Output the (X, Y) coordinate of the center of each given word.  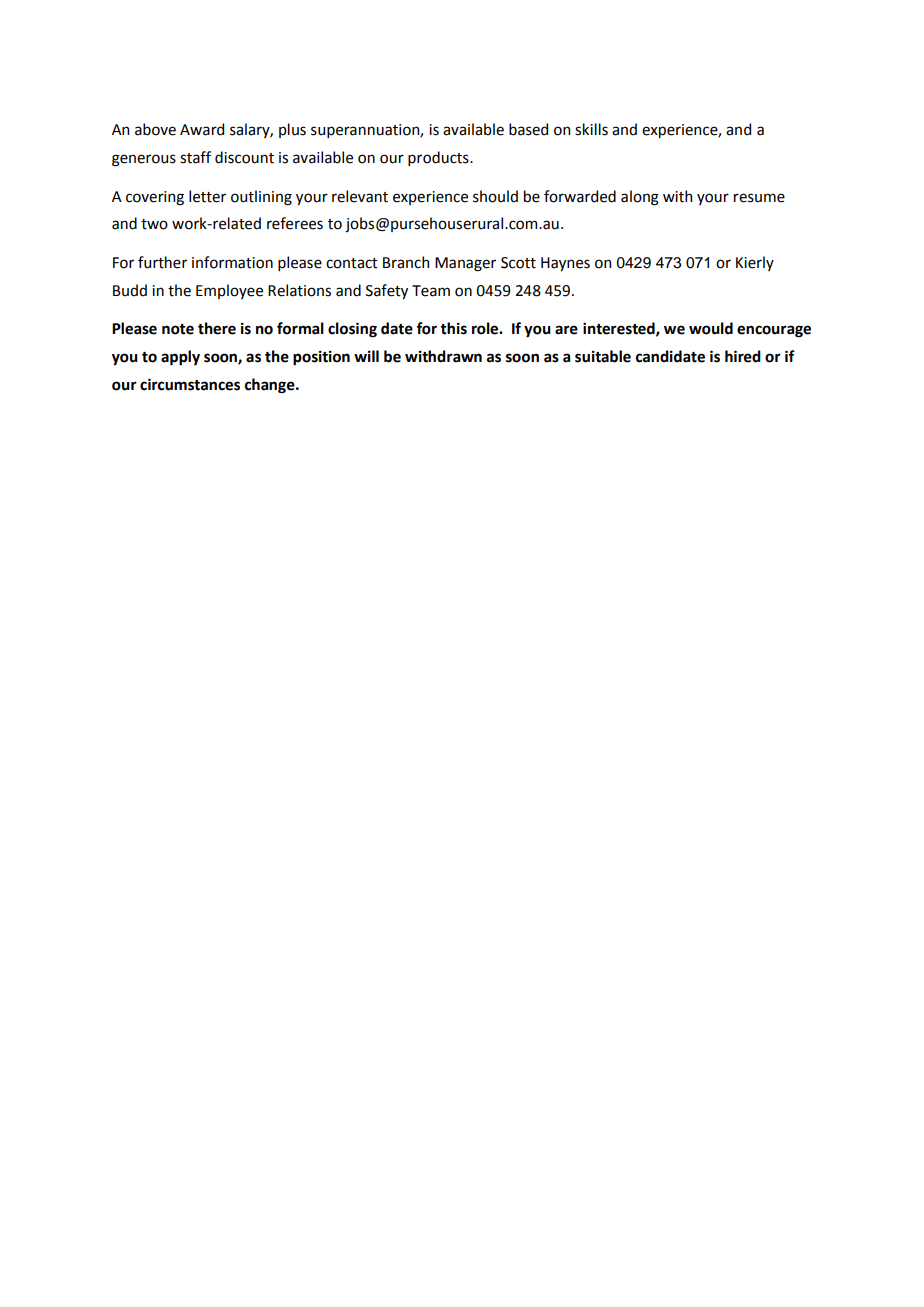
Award (202, 129)
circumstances (190, 384)
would (711, 328)
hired (743, 356)
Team (431, 291)
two (154, 224)
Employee (229, 291)
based (528, 129)
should (495, 196)
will (366, 356)
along (640, 198)
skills (591, 129)
